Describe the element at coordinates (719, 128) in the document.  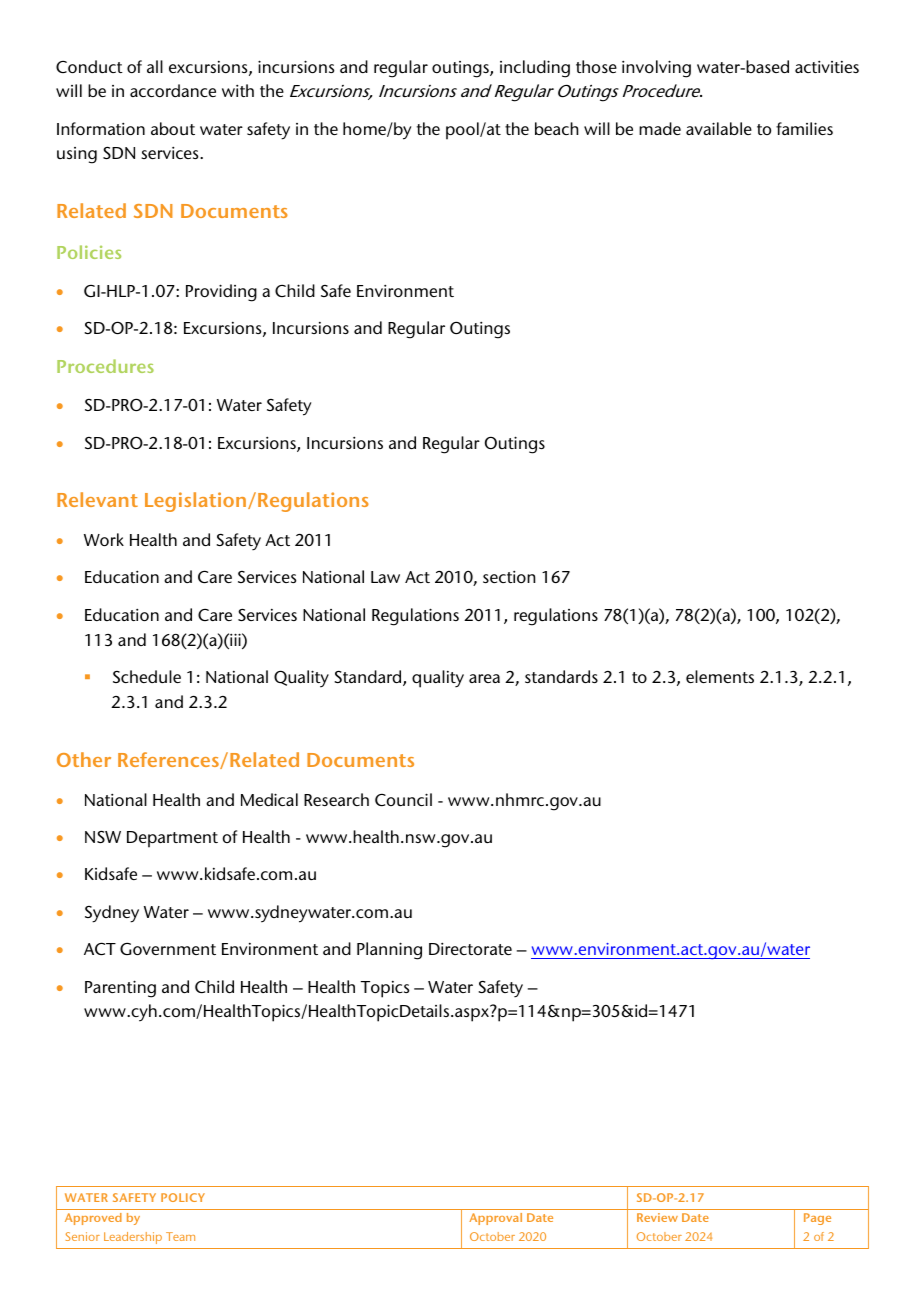
I see `available` at that location.
